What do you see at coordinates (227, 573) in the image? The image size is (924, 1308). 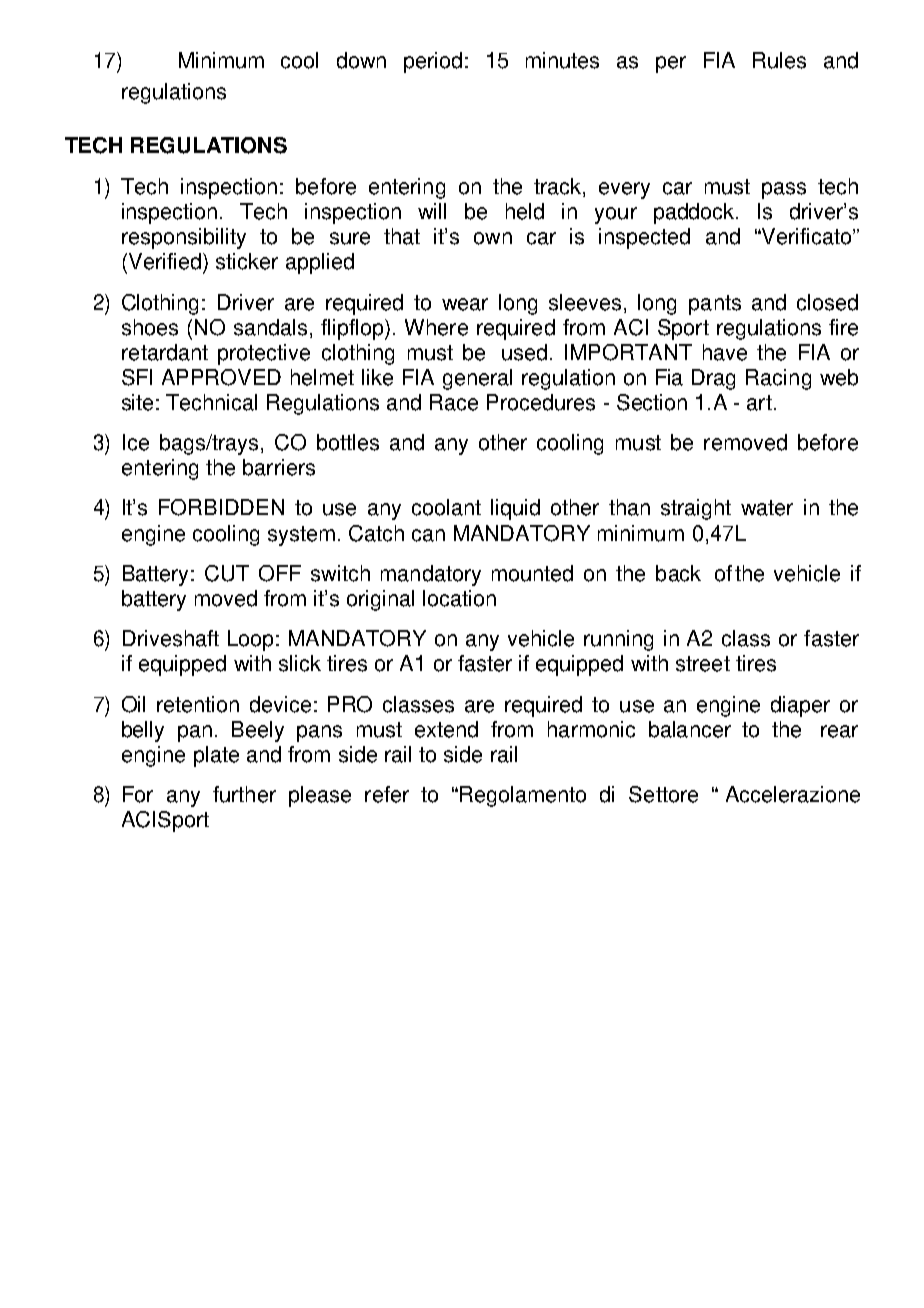 I see `CUT` at bounding box center [227, 573].
